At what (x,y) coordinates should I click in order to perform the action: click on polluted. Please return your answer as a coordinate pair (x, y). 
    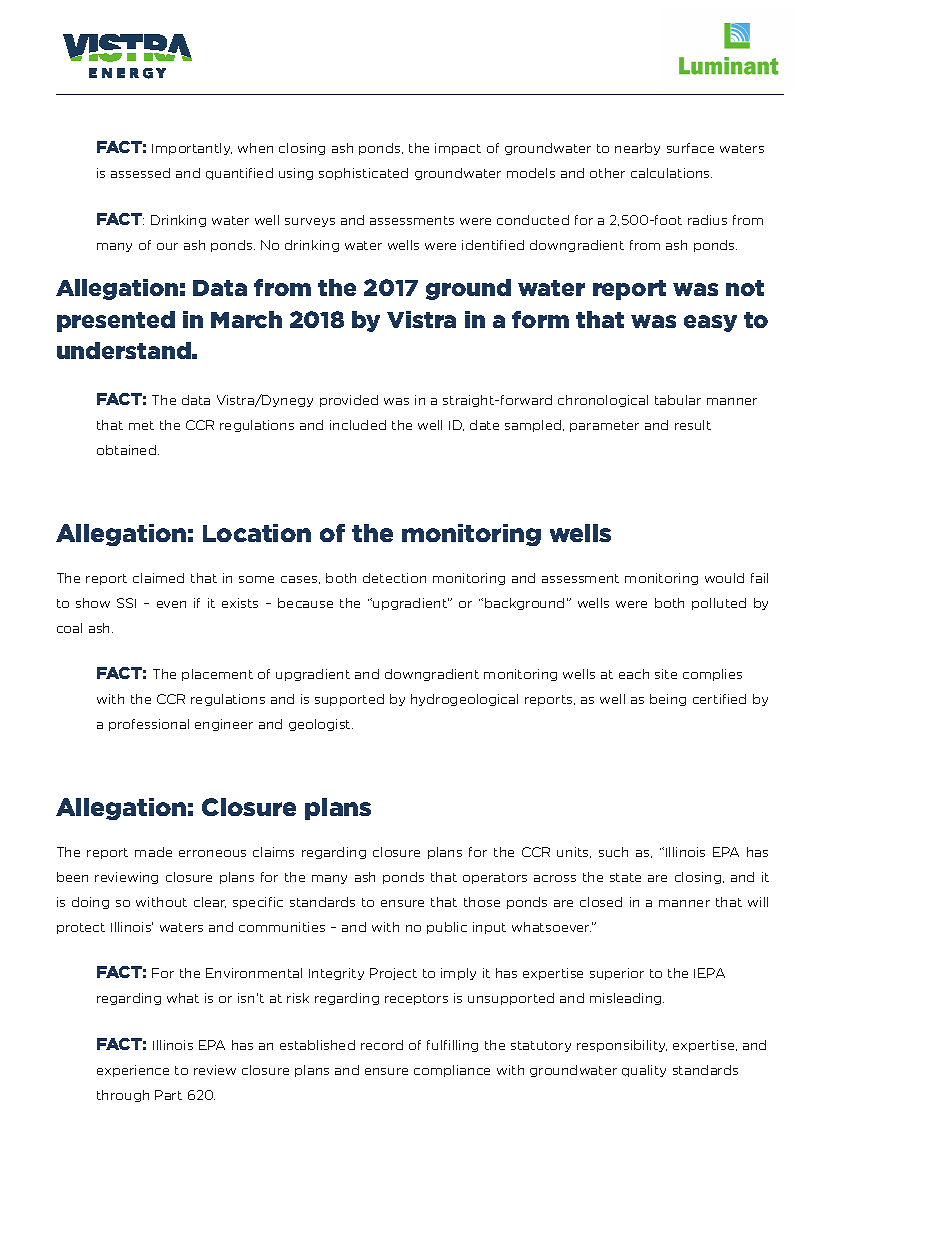
    Looking at the image, I should click on (719, 604).
